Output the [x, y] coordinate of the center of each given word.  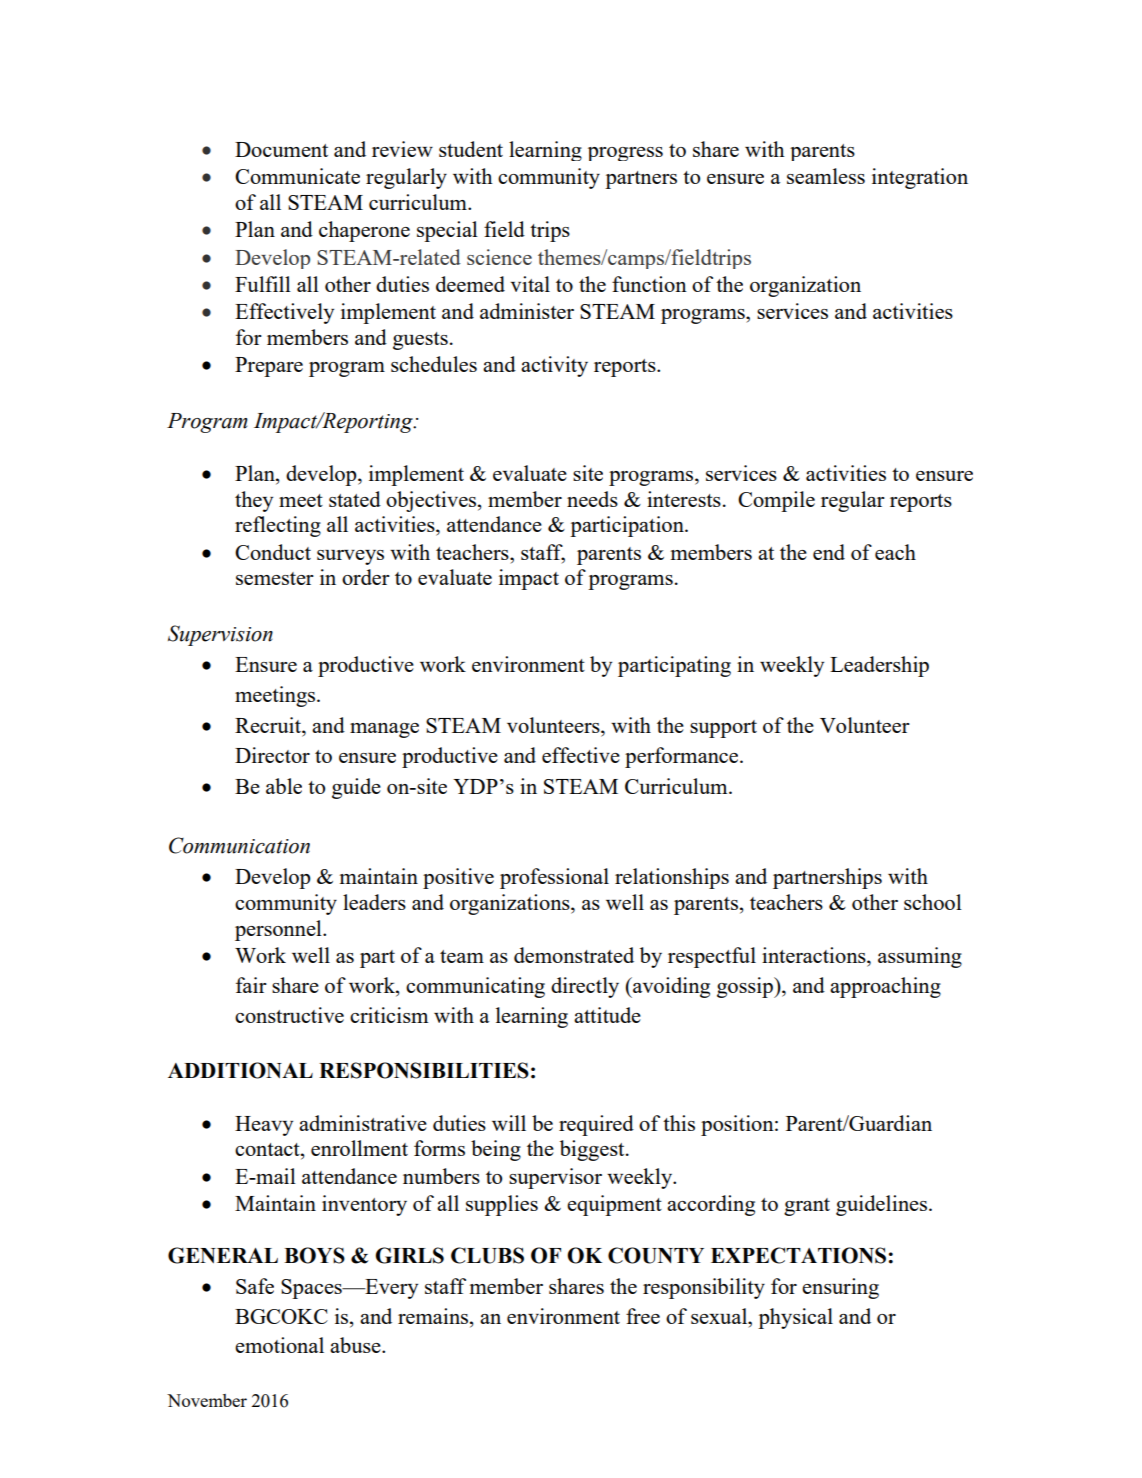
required [596, 1125]
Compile [776, 501]
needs [592, 499]
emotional [279, 1345]
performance [683, 757]
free [643, 1316]
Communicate [297, 176]
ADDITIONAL [240, 1070]
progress [625, 154]
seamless [826, 176]
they [254, 501]
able [284, 786]
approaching [885, 987]
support [723, 729]
